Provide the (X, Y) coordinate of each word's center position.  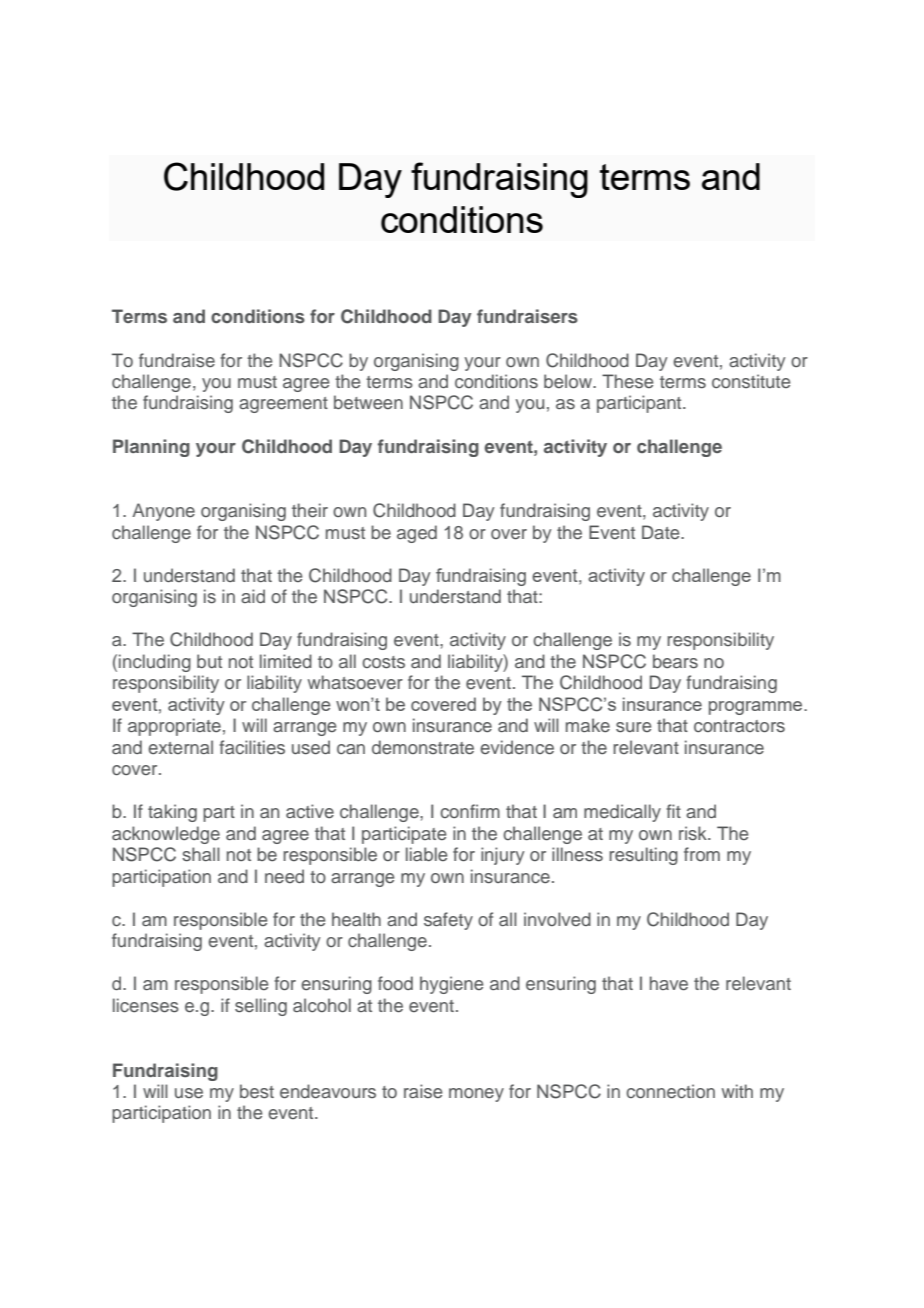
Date (662, 532)
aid (253, 596)
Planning (151, 448)
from (702, 854)
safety (448, 921)
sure (634, 727)
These (628, 381)
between (368, 402)
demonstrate (423, 747)
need (284, 876)
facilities (252, 747)
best (257, 1091)
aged (417, 534)
